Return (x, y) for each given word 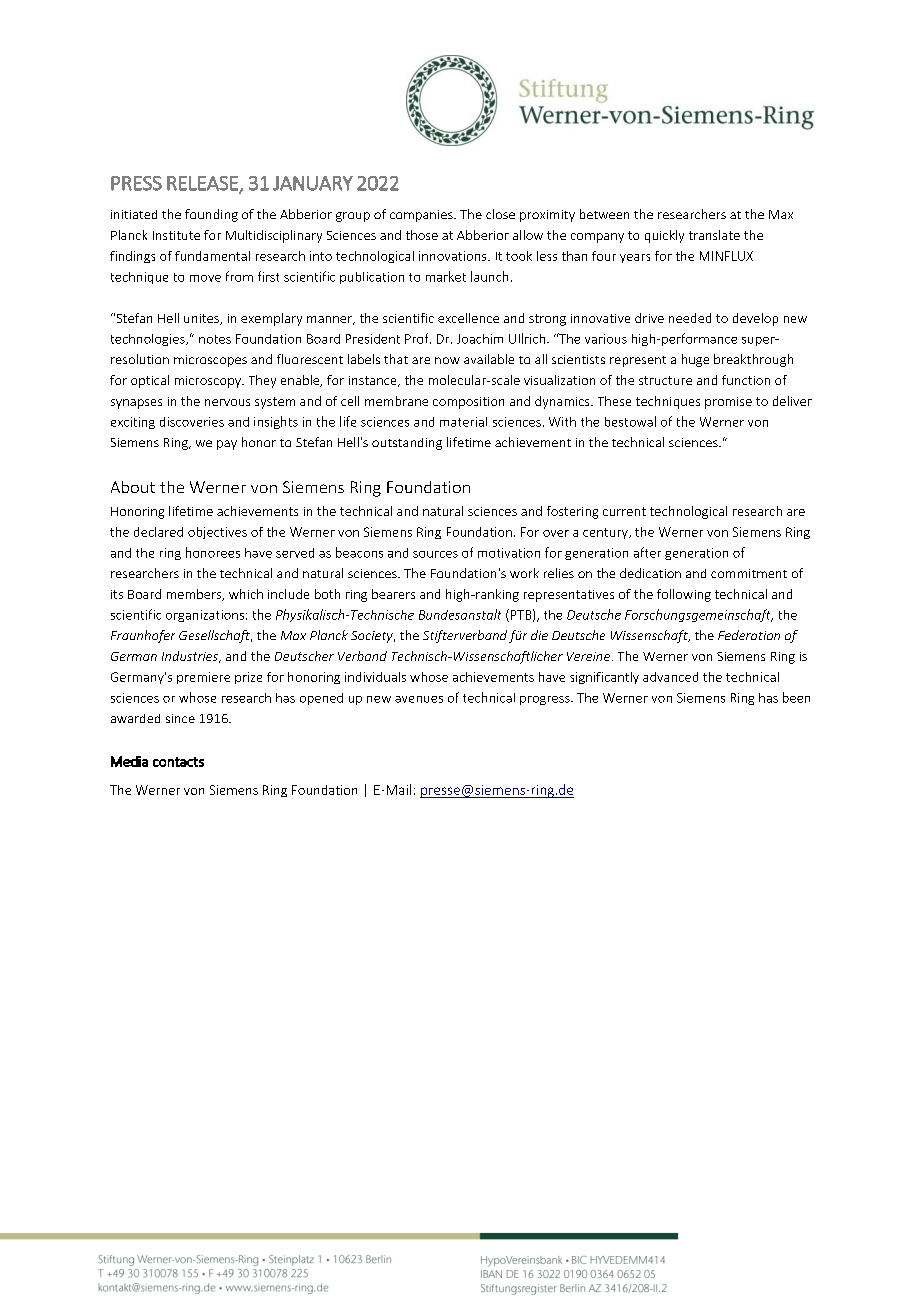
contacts (178, 762)
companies (422, 216)
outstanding (407, 444)
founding (211, 215)
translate (714, 235)
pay (227, 445)
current (624, 511)
